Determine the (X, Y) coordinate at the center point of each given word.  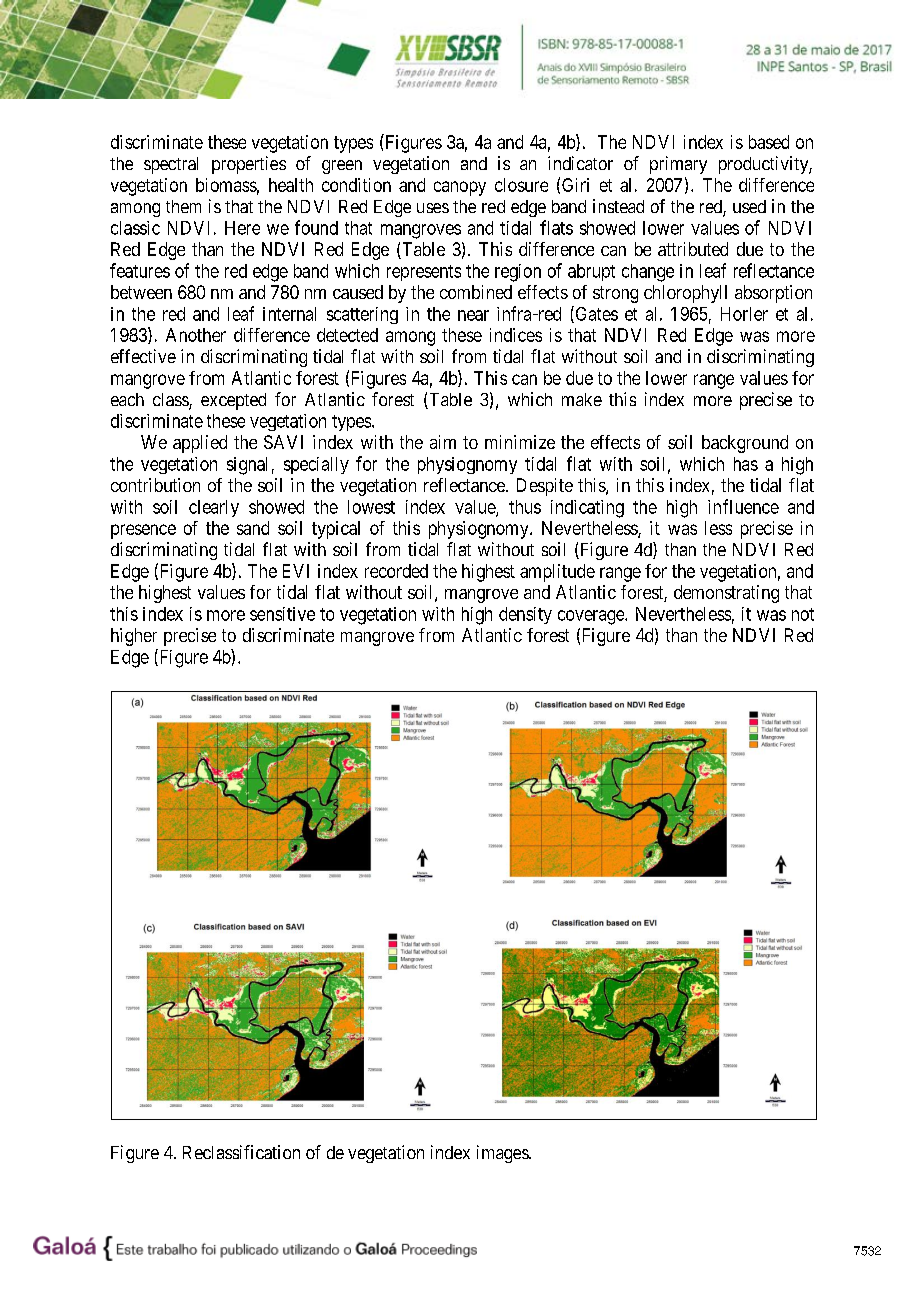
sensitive (282, 614)
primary (678, 165)
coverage (592, 617)
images (503, 1154)
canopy (460, 188)
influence (743, 506)
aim (443, 442)
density (525, 615)
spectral (171, 165)
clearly (214, 508)
